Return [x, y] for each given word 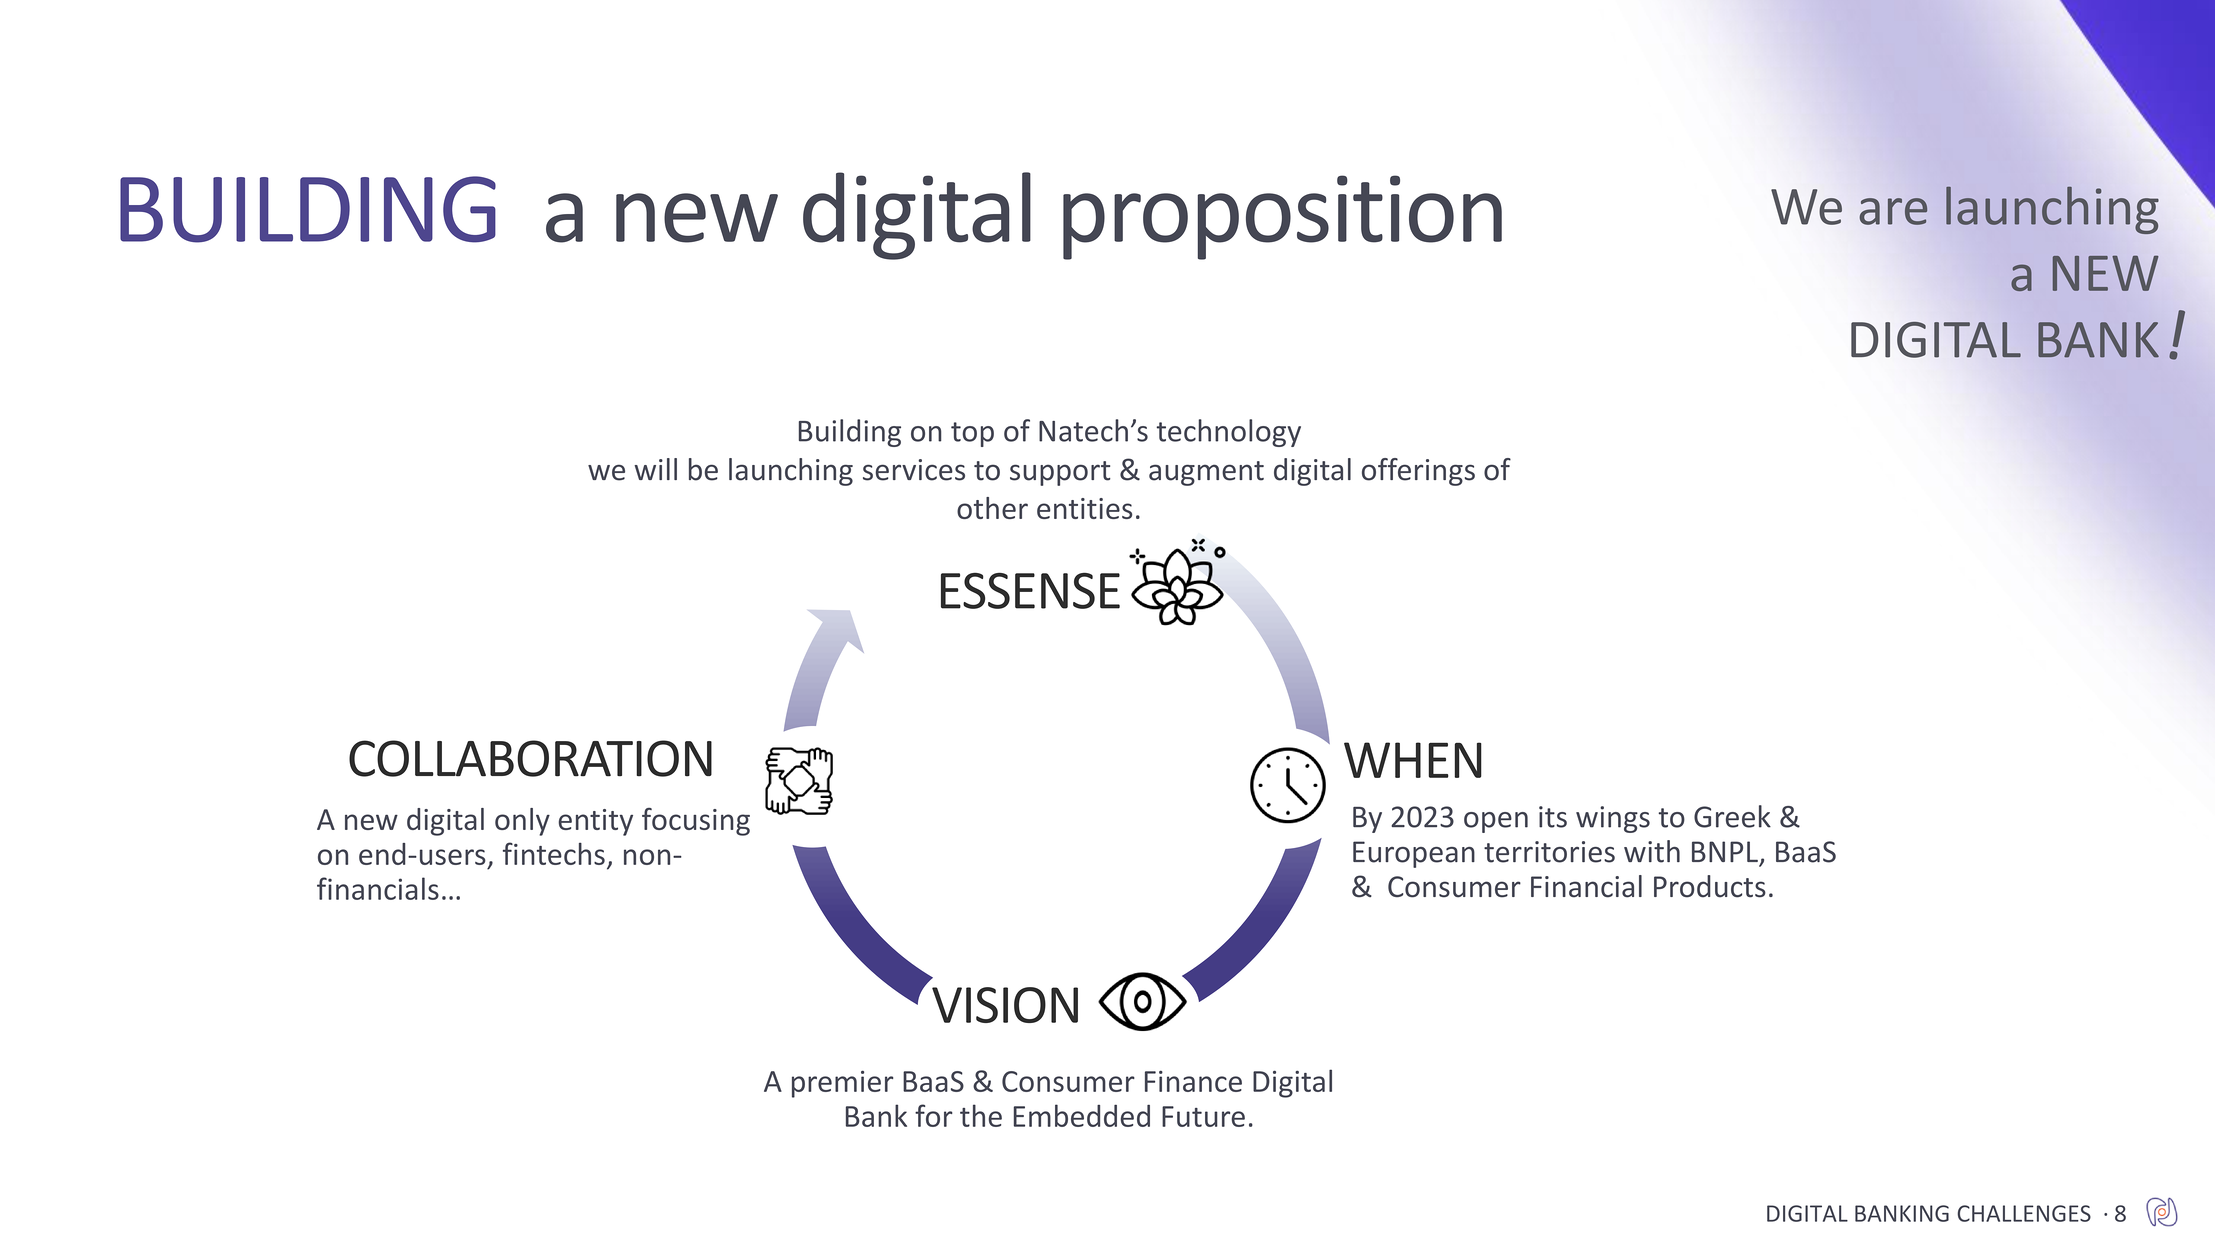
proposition [1282, 217]
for [934, 1115]
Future [1203, 1116]
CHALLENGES [2024, 1213]
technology [1228, 433]
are [1893, 211]
